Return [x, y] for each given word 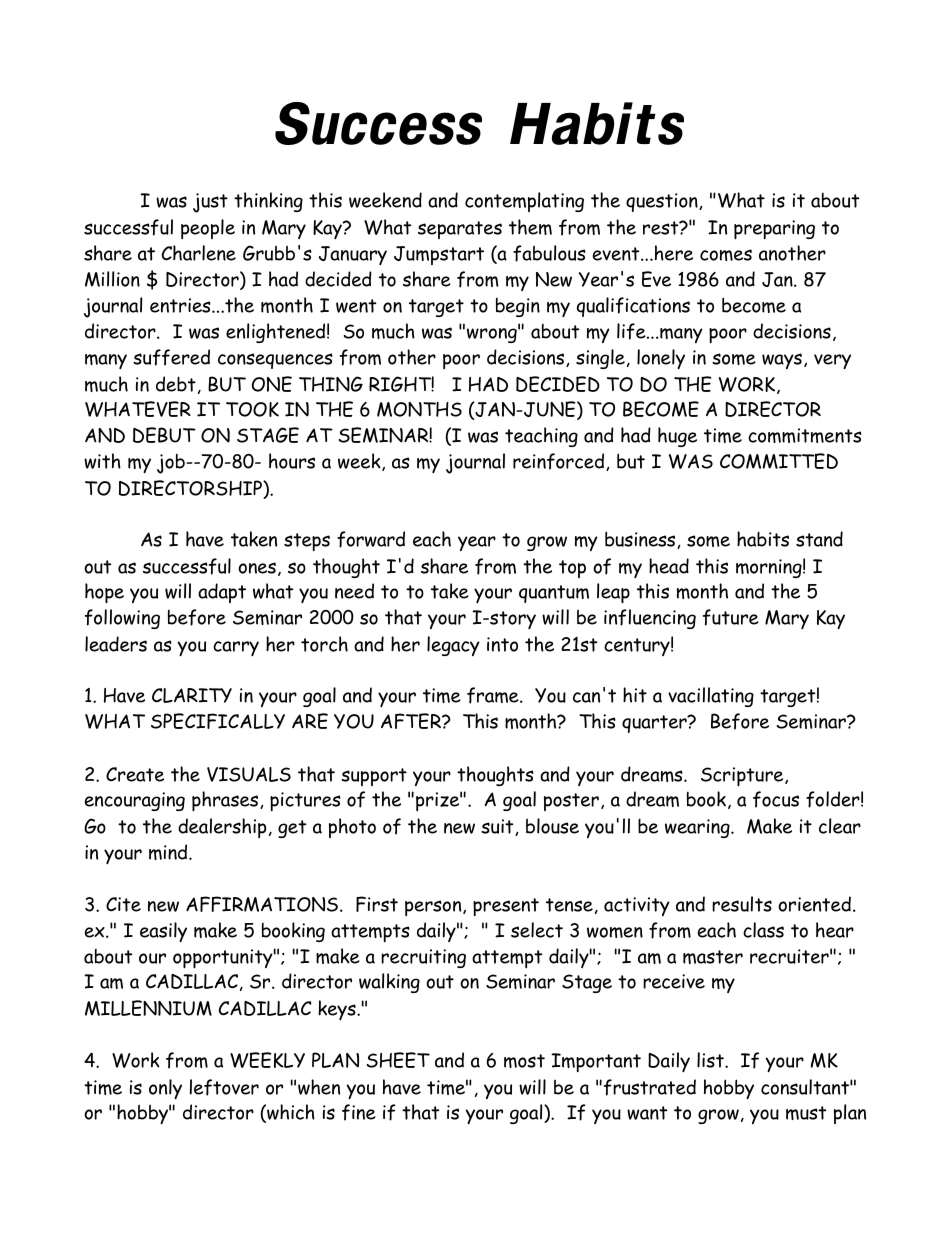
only [165, 1089]
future [731, 617]
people [208, 229]
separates [460, 230]
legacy [453, 646]
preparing [774, 230]
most [524, 1061]
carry [236, 648]
